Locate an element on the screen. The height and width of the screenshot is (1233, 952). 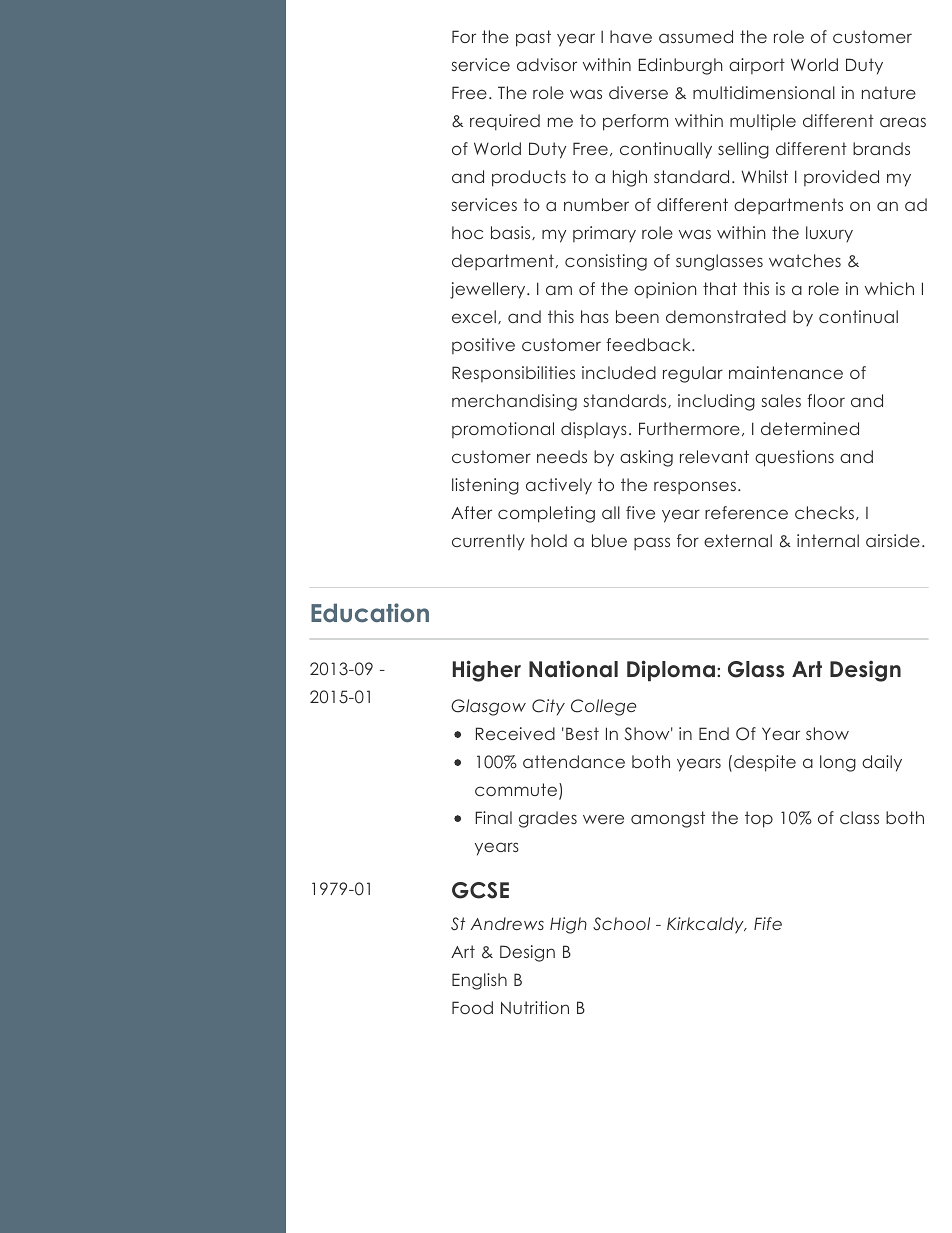
five is located at coordinates (640, 512).
